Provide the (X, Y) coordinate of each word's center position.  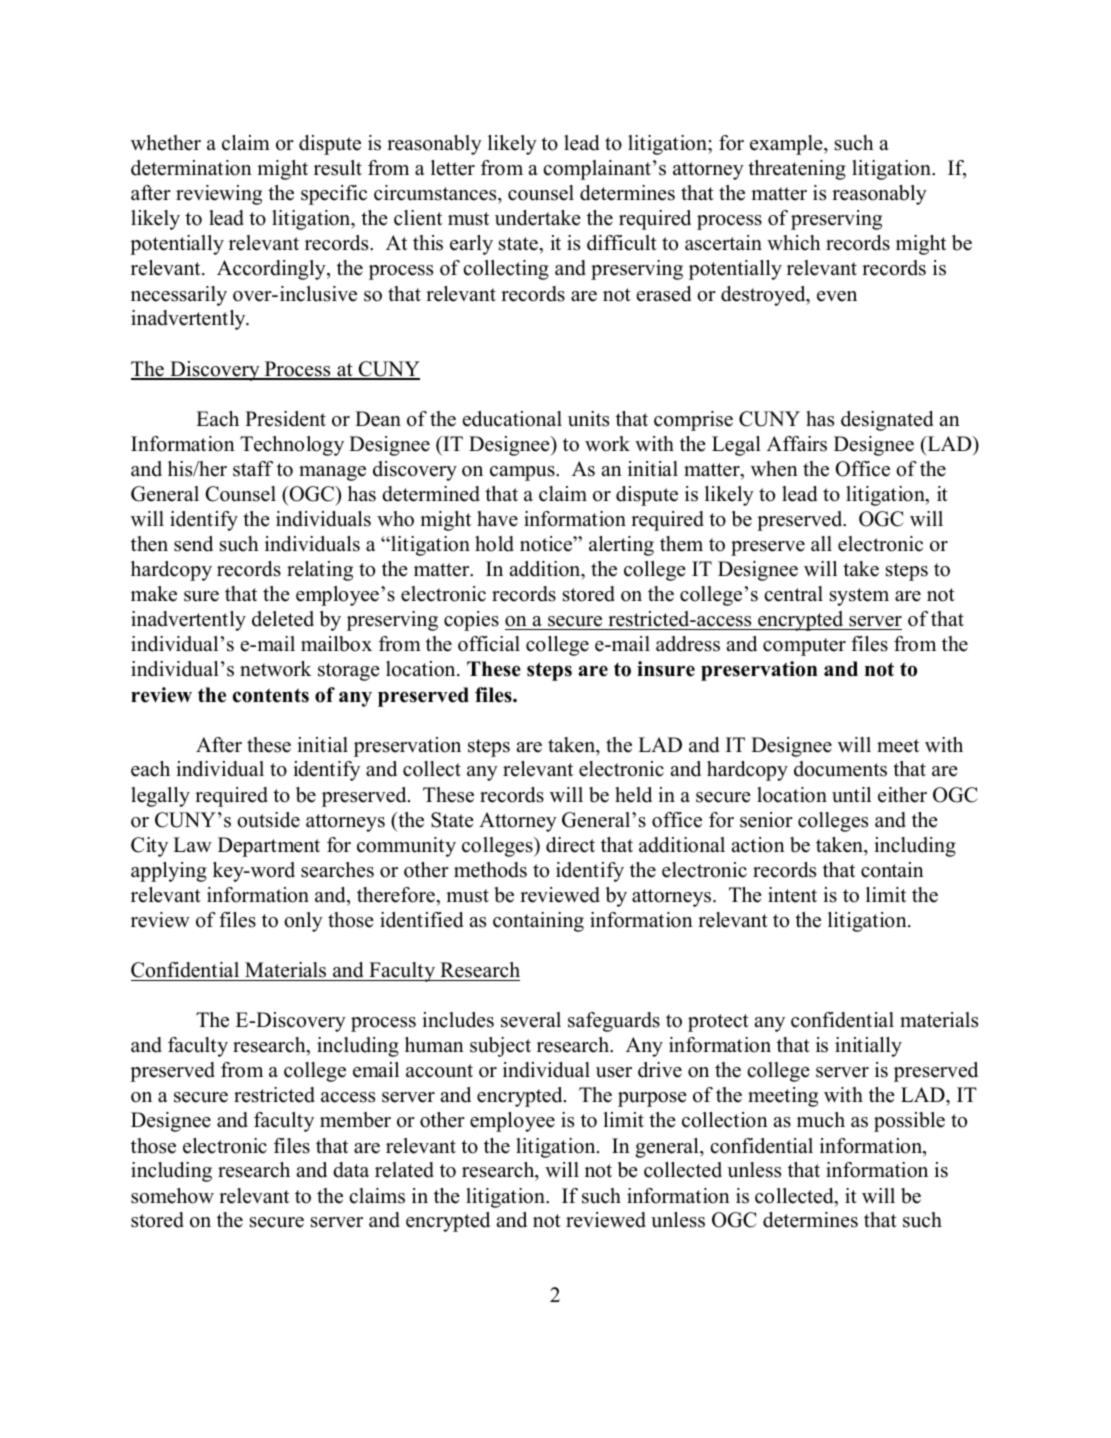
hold (494, 544)
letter (453, 168)
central (793, 594)
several (531, 1020)
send (193, 544)
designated (887, 421)
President (285, 419)
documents (840, 769)
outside (268, 820)
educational (512, 419)
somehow (172, 1196)
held (633, 795)
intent (792, 895)
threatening (797, 170)
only (303, 922)
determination (191, 168)
